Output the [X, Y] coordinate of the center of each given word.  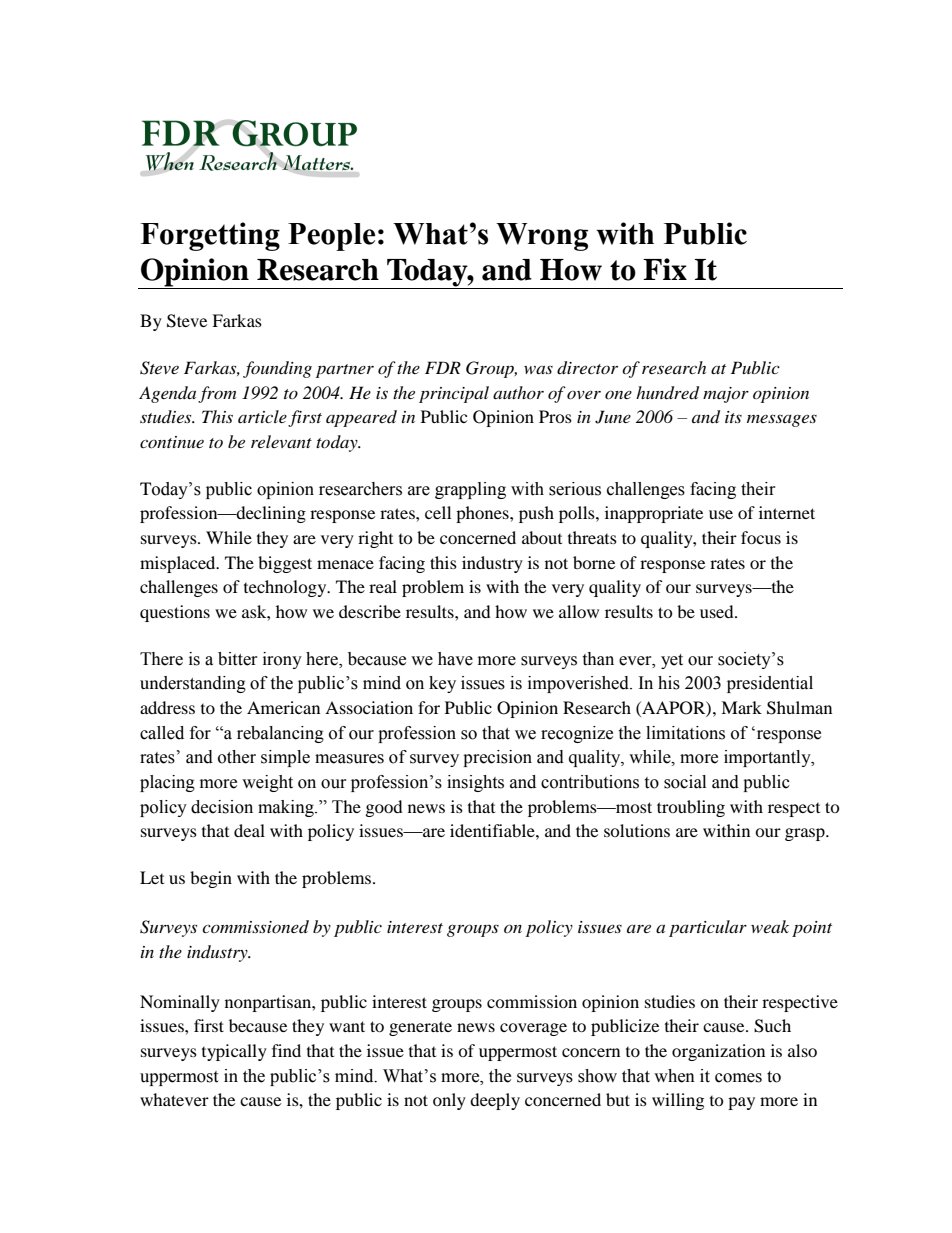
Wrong [542, 237]
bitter [238, 659]
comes [738, 1078]
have [455, 659]
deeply [495, 1101]
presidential [770, 684]
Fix [665, 269]
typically [234, 1052]
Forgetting [210, 236]
